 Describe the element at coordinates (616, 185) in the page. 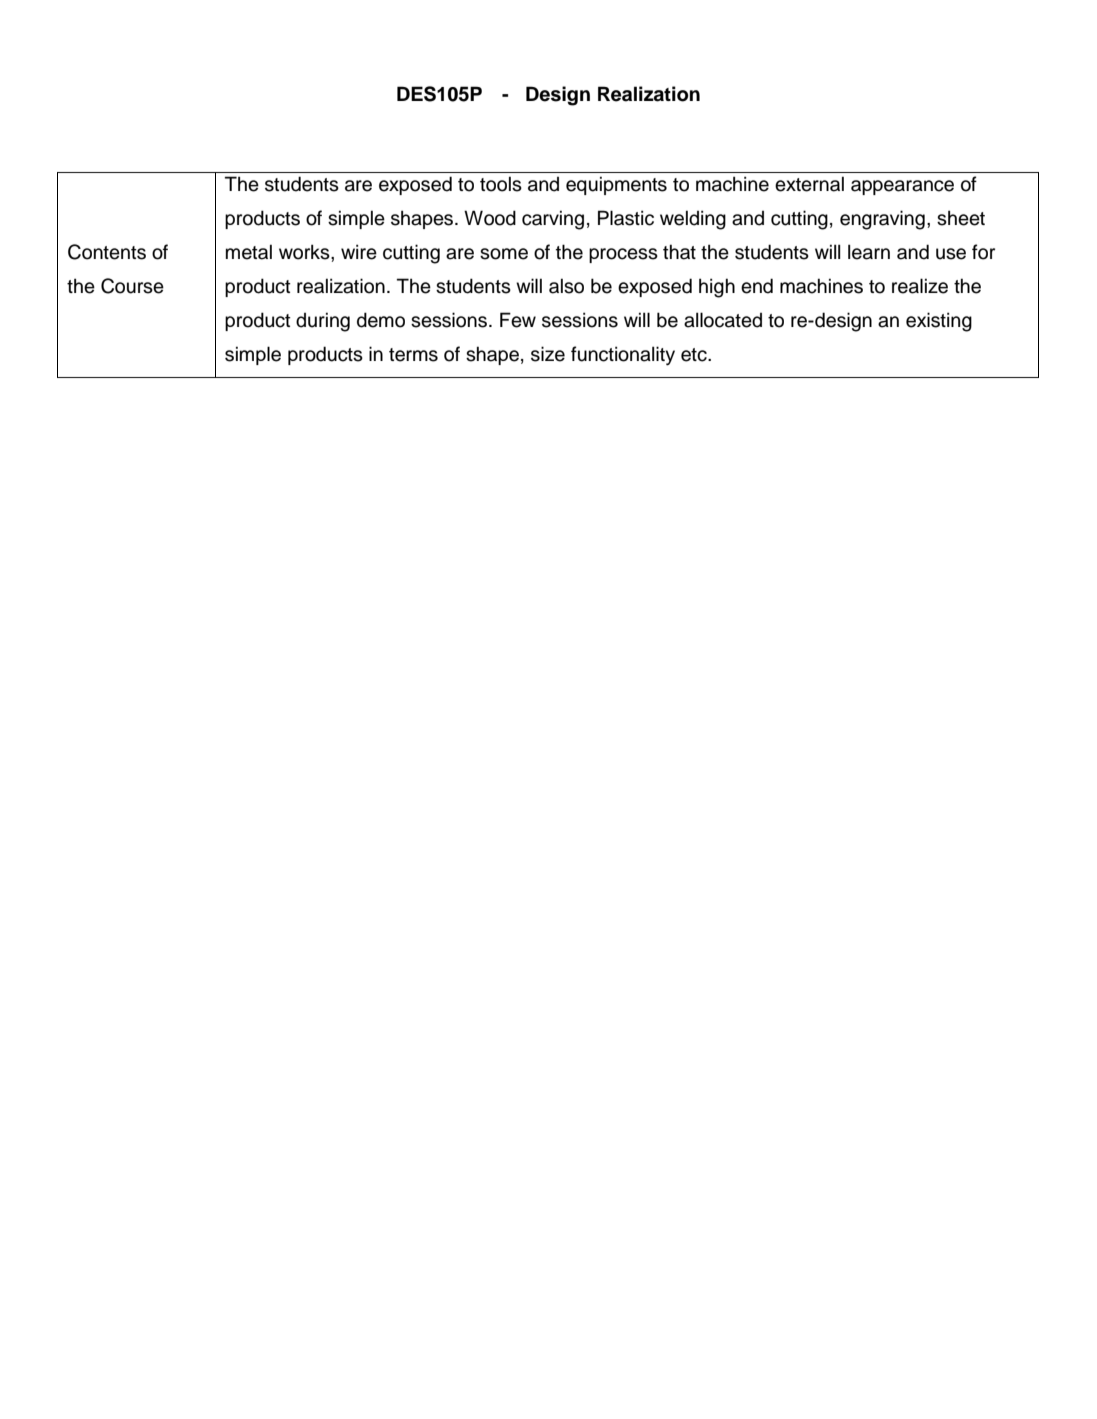

I see `equipments` at that location.
